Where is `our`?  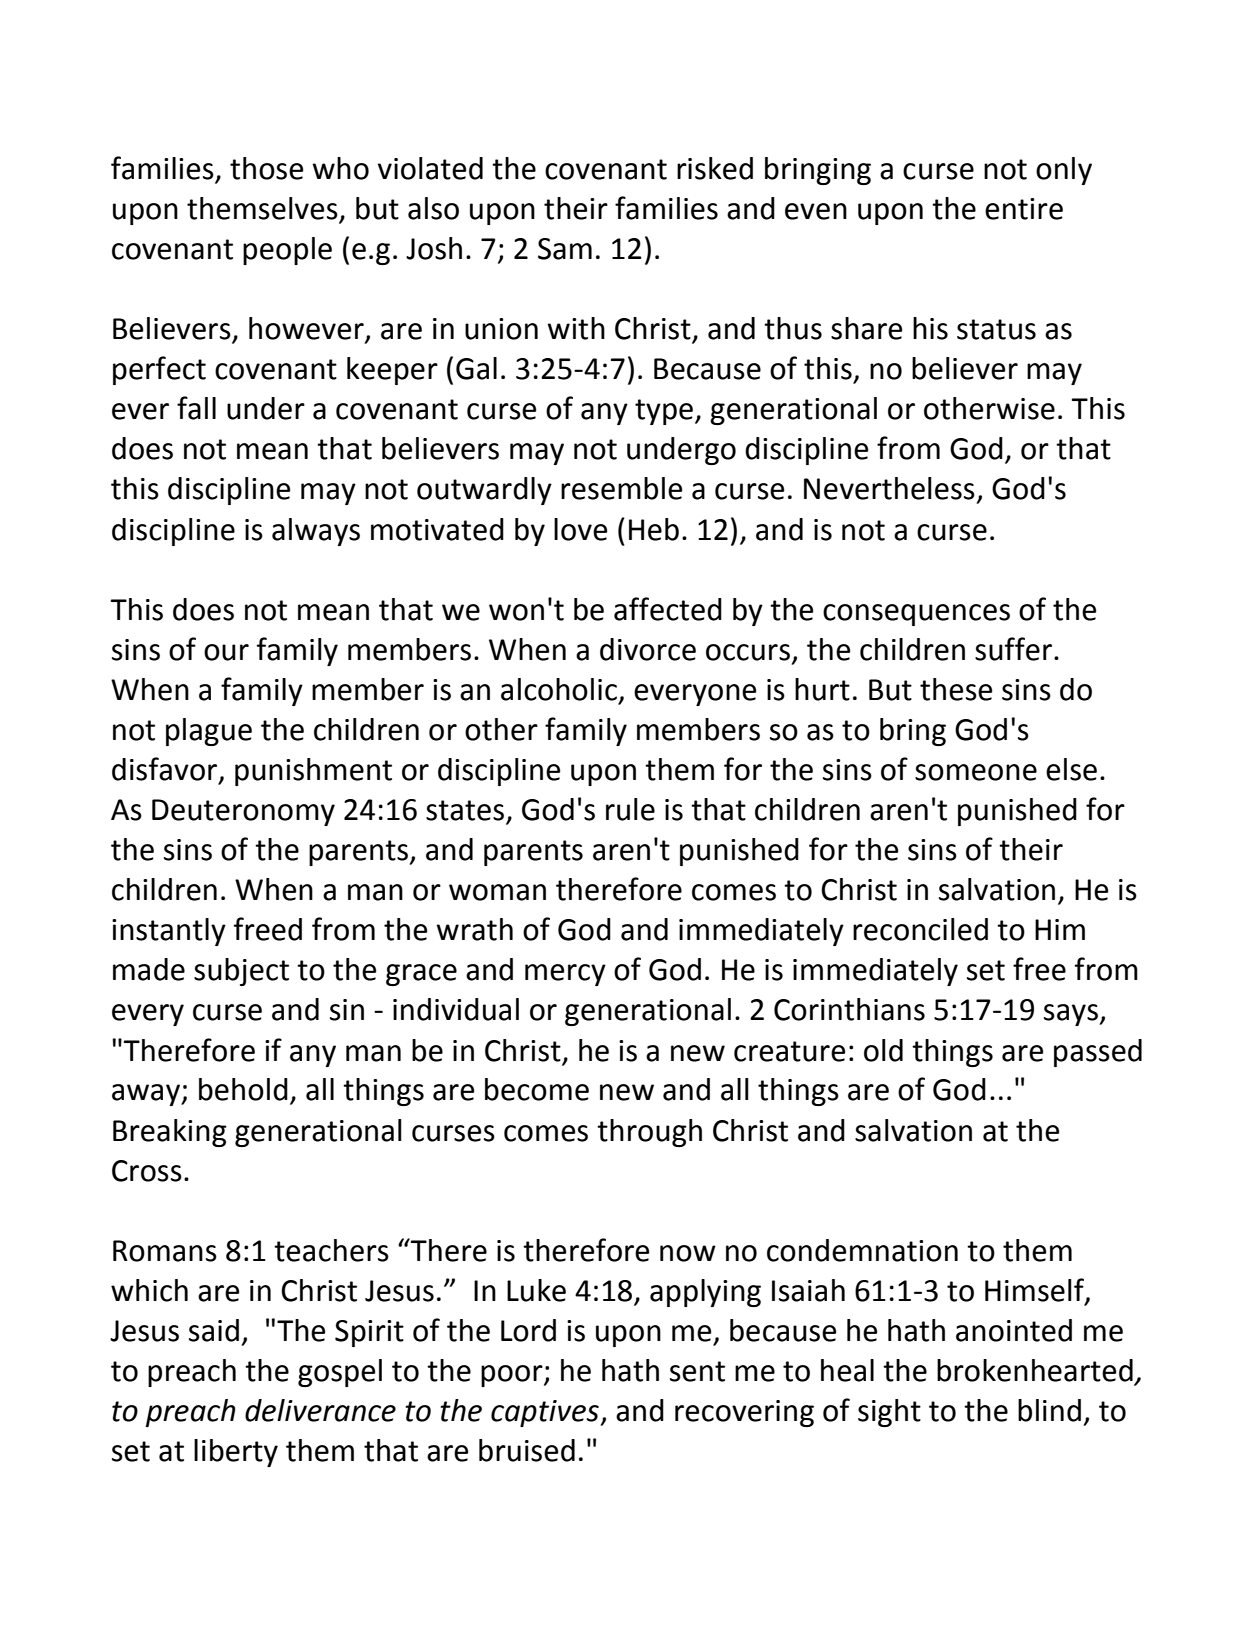
our is located at coordinates (226, 652).
